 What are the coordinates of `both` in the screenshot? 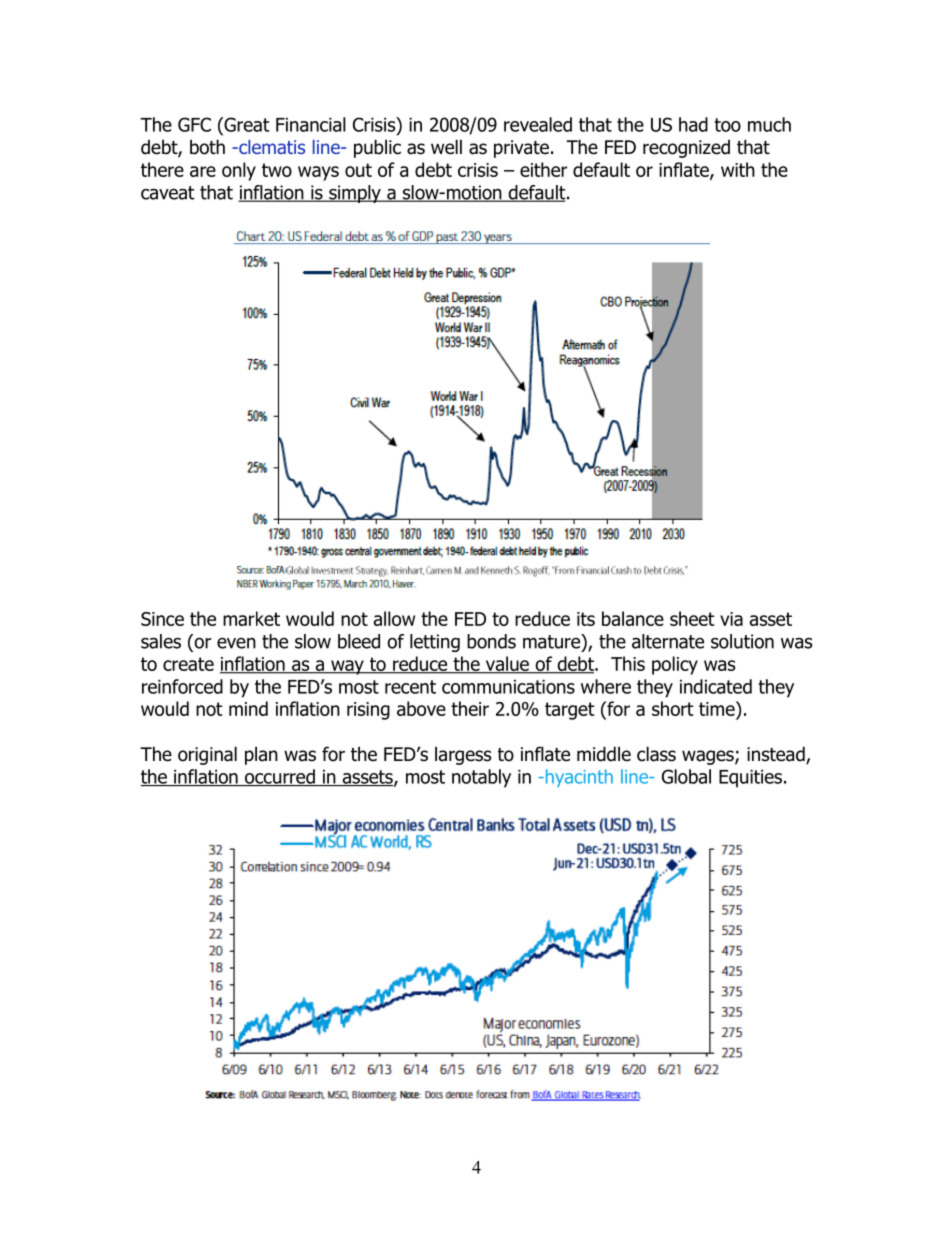 It's located at (207, 147).
